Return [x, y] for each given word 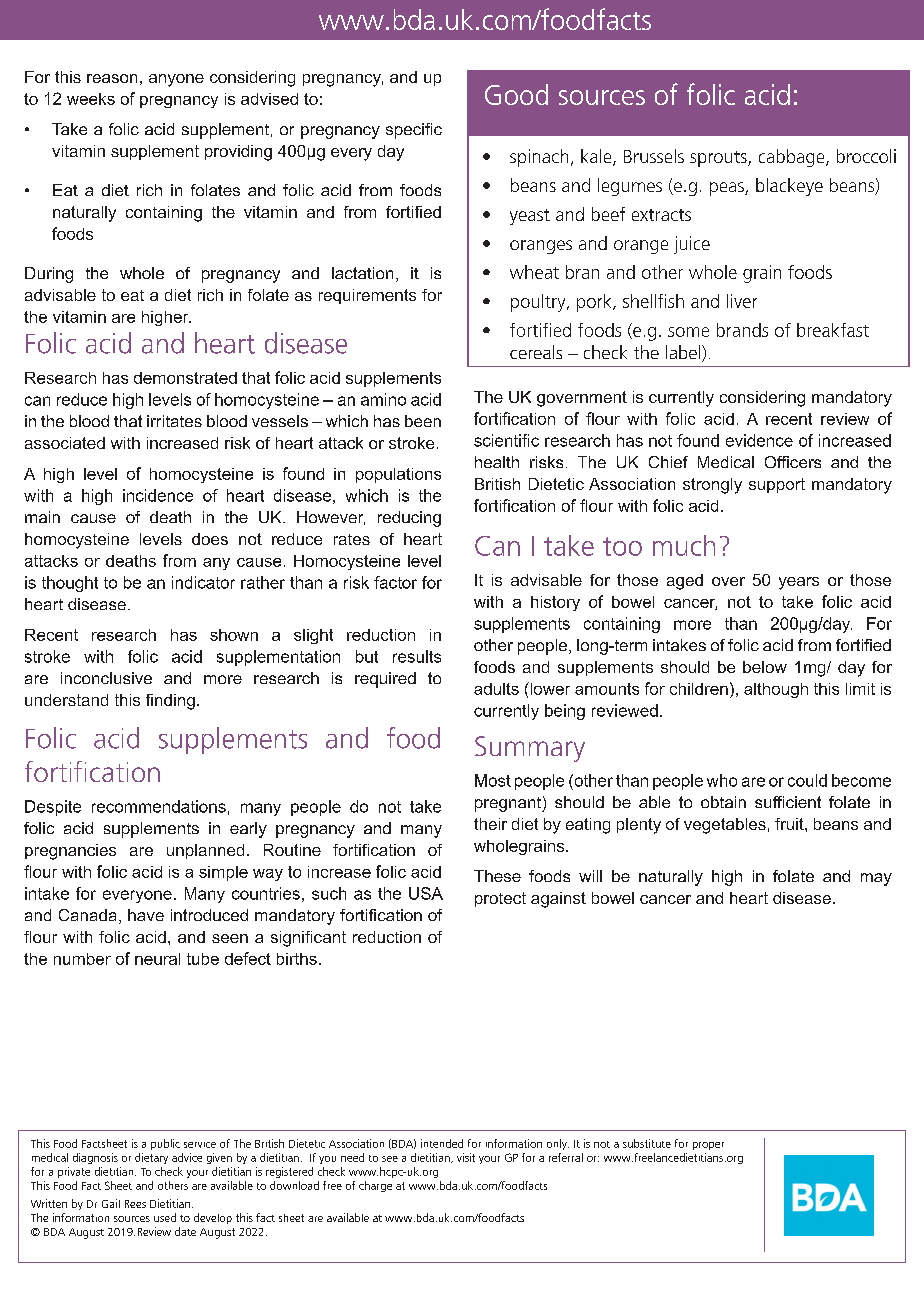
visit [466, 1157]
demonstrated [185, 378]
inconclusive [106, 678]
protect [500, 899]
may [876, 879]
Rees [135, 1204]
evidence [759, 440]
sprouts [719, 159]
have [146, 915]
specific [414, 131]
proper [708, 1146]
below [765, 667]
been [423, 421]
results [417, 656]
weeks [91, 99]
